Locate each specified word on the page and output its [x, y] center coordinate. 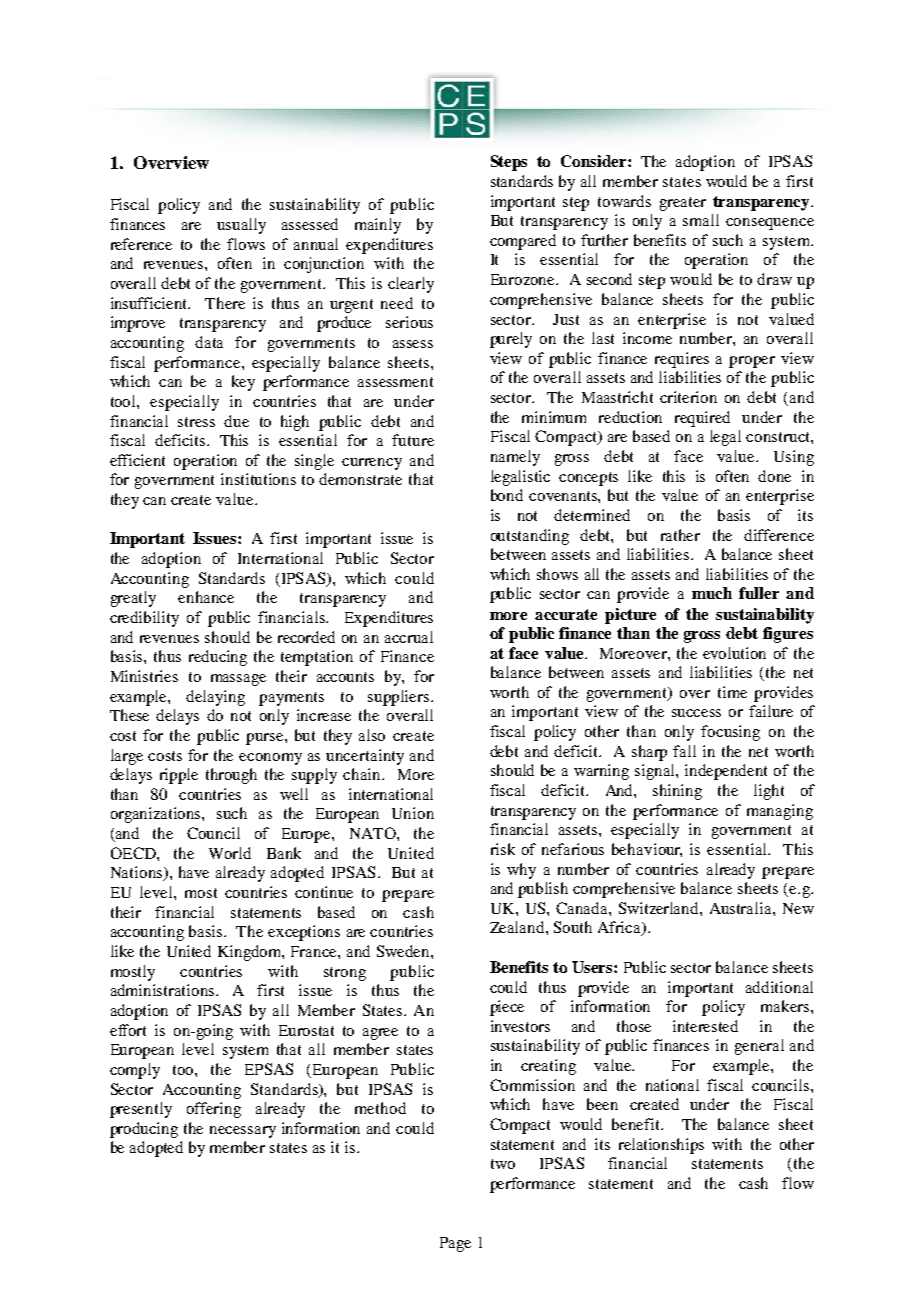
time [732, 692]
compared [523, 242]
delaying [215, 698]
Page [455, 1244]
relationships [661, 1146]
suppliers [400, 698]
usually [241, 226]
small [701, 220]
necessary [243, 1132]
